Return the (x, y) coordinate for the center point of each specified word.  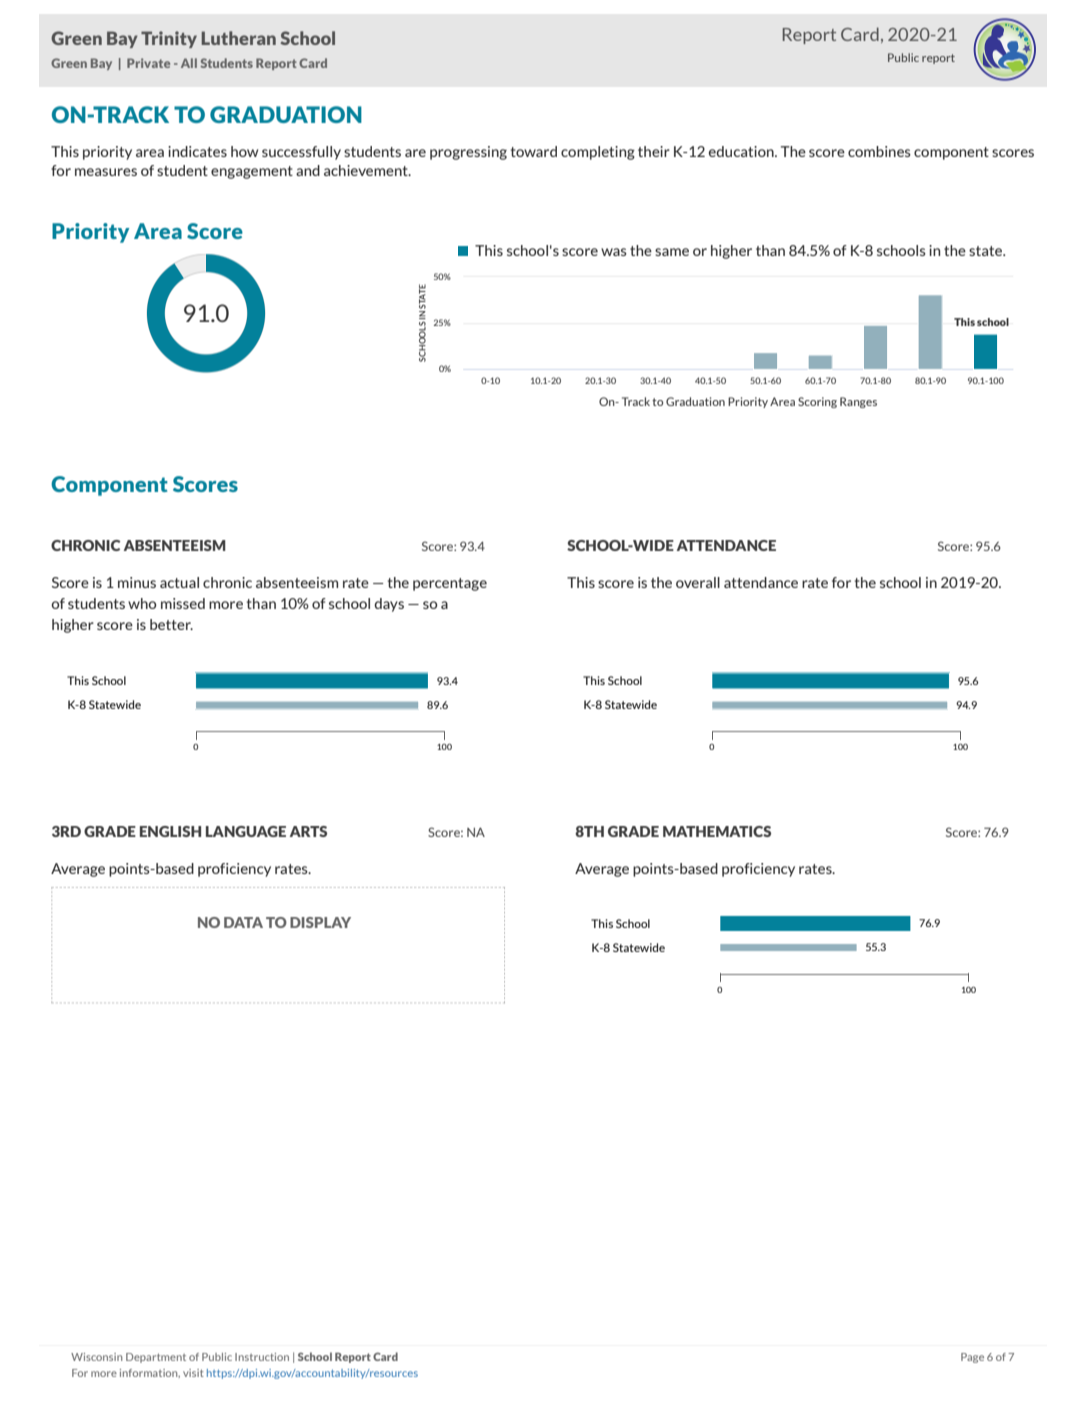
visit (193, 1373)
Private (148, 63)
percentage (450, 584)
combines (879, 151)
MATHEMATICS (717, 831)
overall (698, 582)
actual (179, 582)
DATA (243, 922)
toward (534, 151)
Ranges (858, 402)
